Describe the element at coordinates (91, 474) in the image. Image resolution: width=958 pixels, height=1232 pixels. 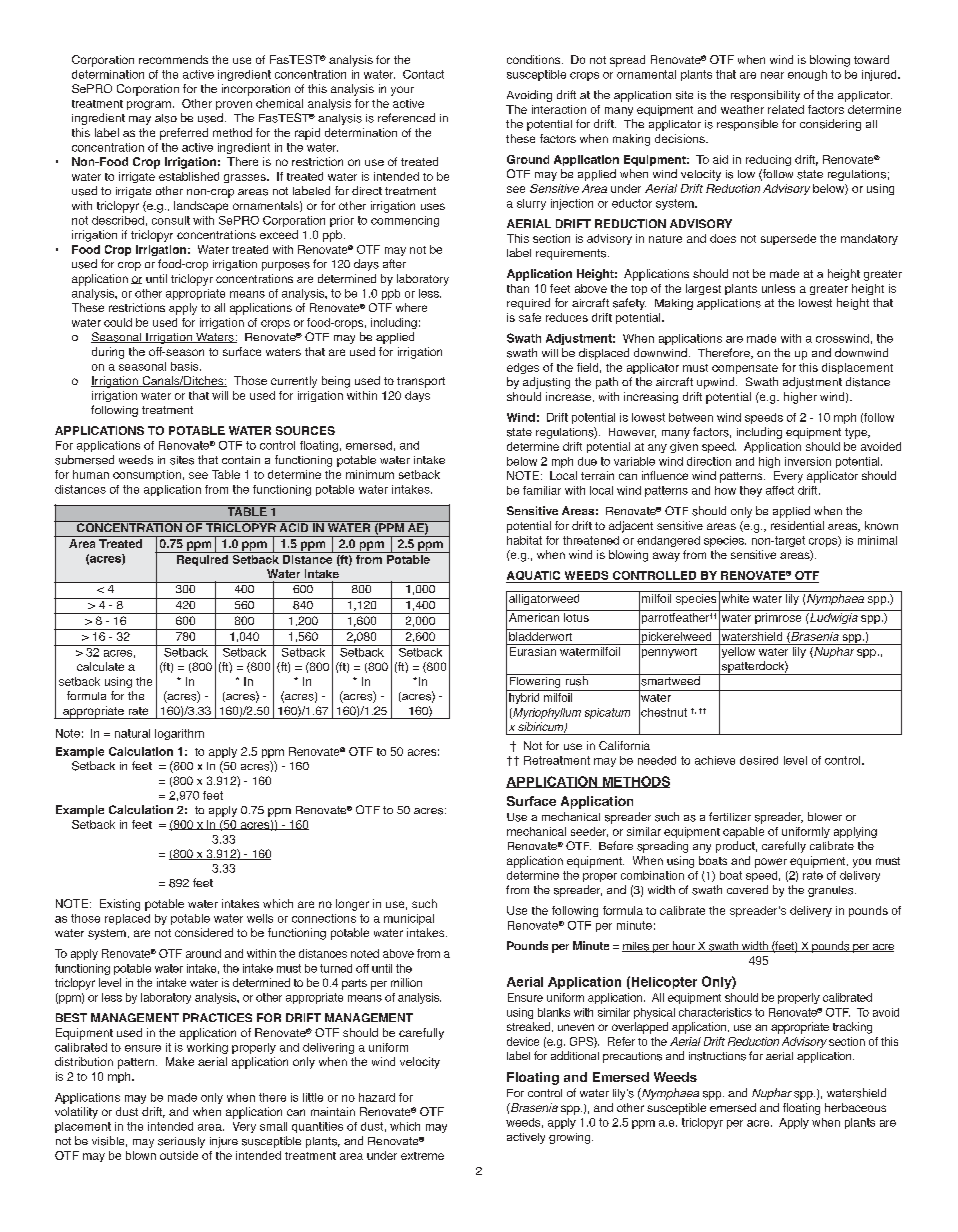
I see `human` at that location.
